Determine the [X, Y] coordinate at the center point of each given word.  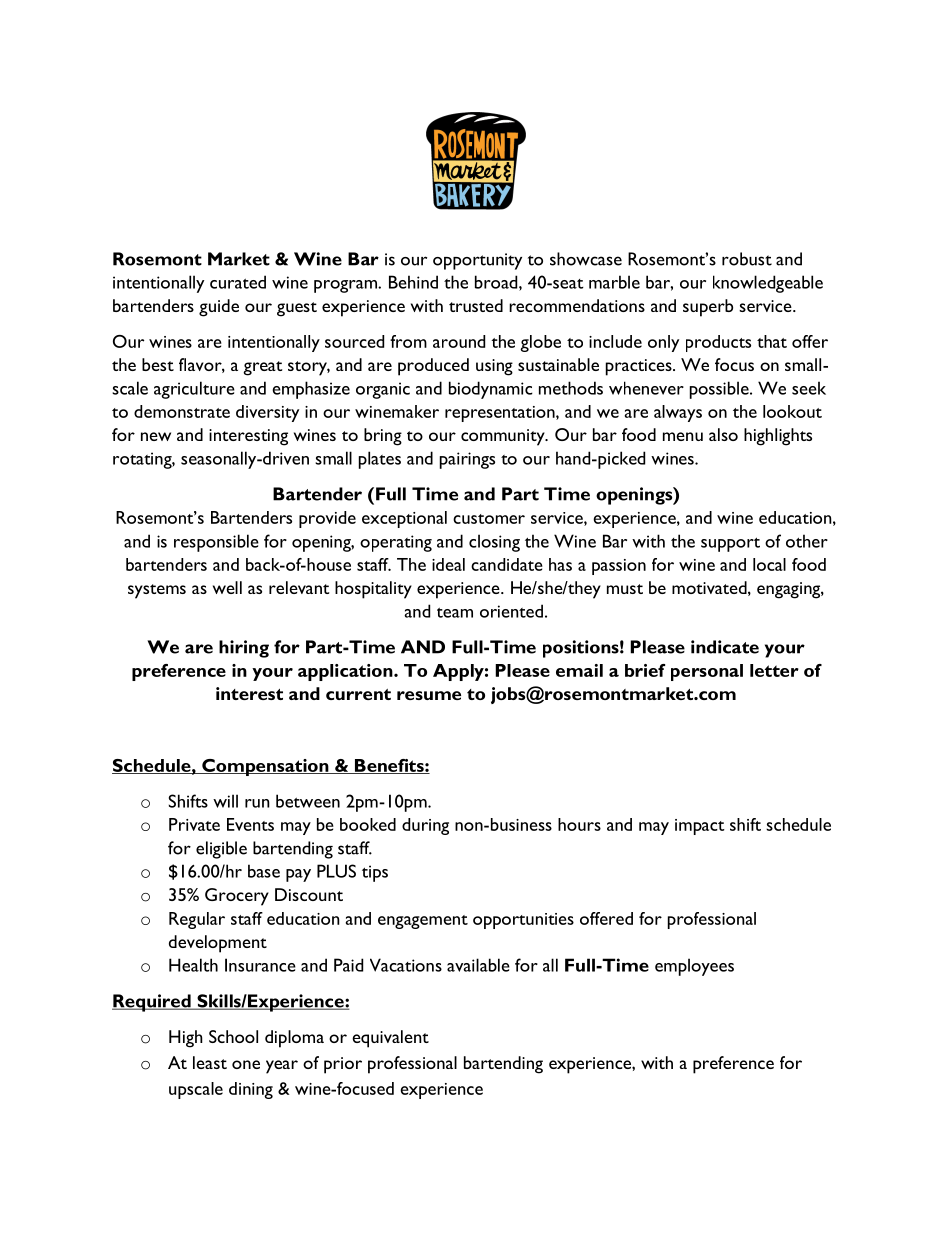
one [246, 1064]
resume [429, 695]
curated [238, 282]
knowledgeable [768, 284]
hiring [244, 649]
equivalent [390, 1039]
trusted [476, 305]
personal [707, 672]
